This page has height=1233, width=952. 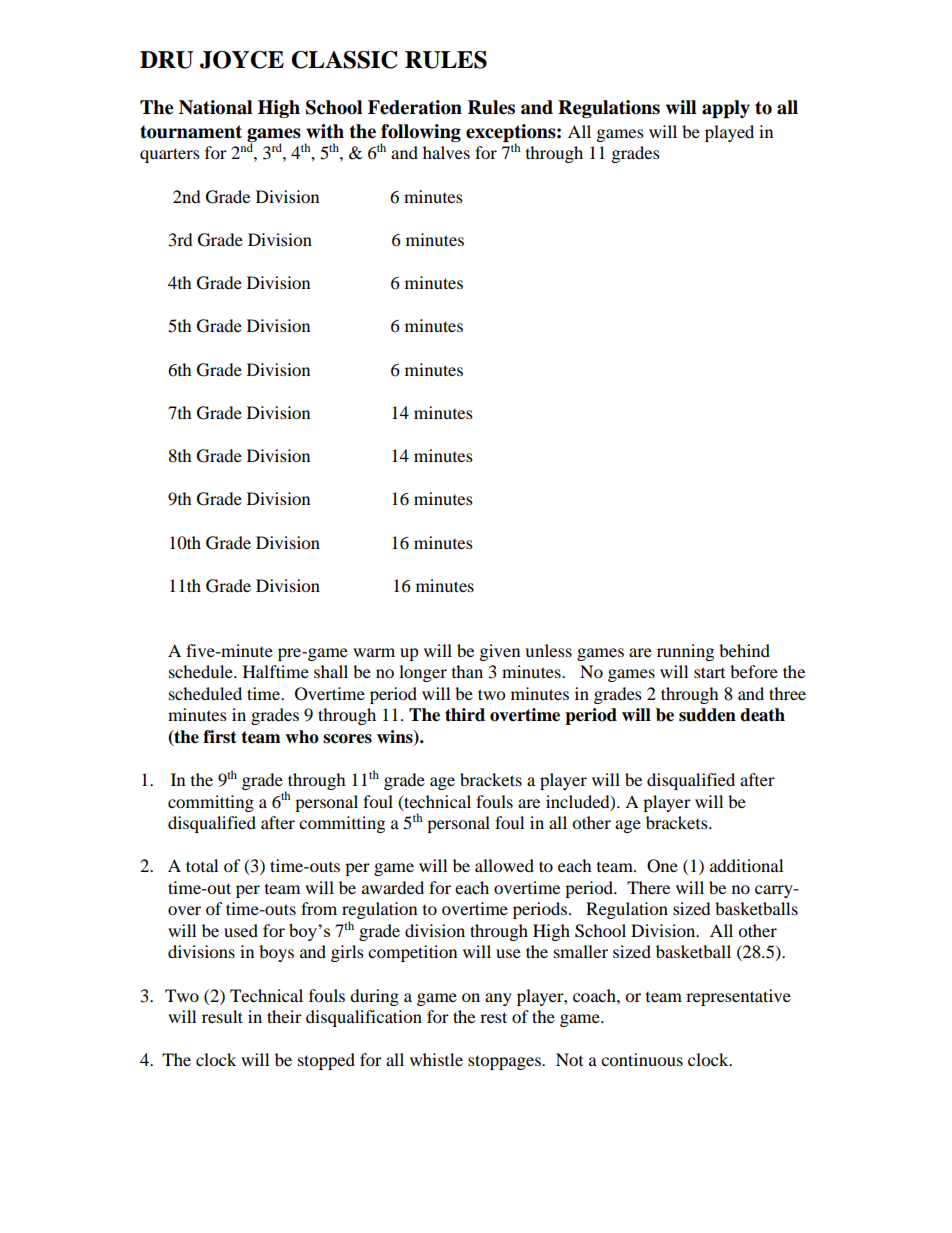 I want to click on result, so click(x=222, y=1016).
